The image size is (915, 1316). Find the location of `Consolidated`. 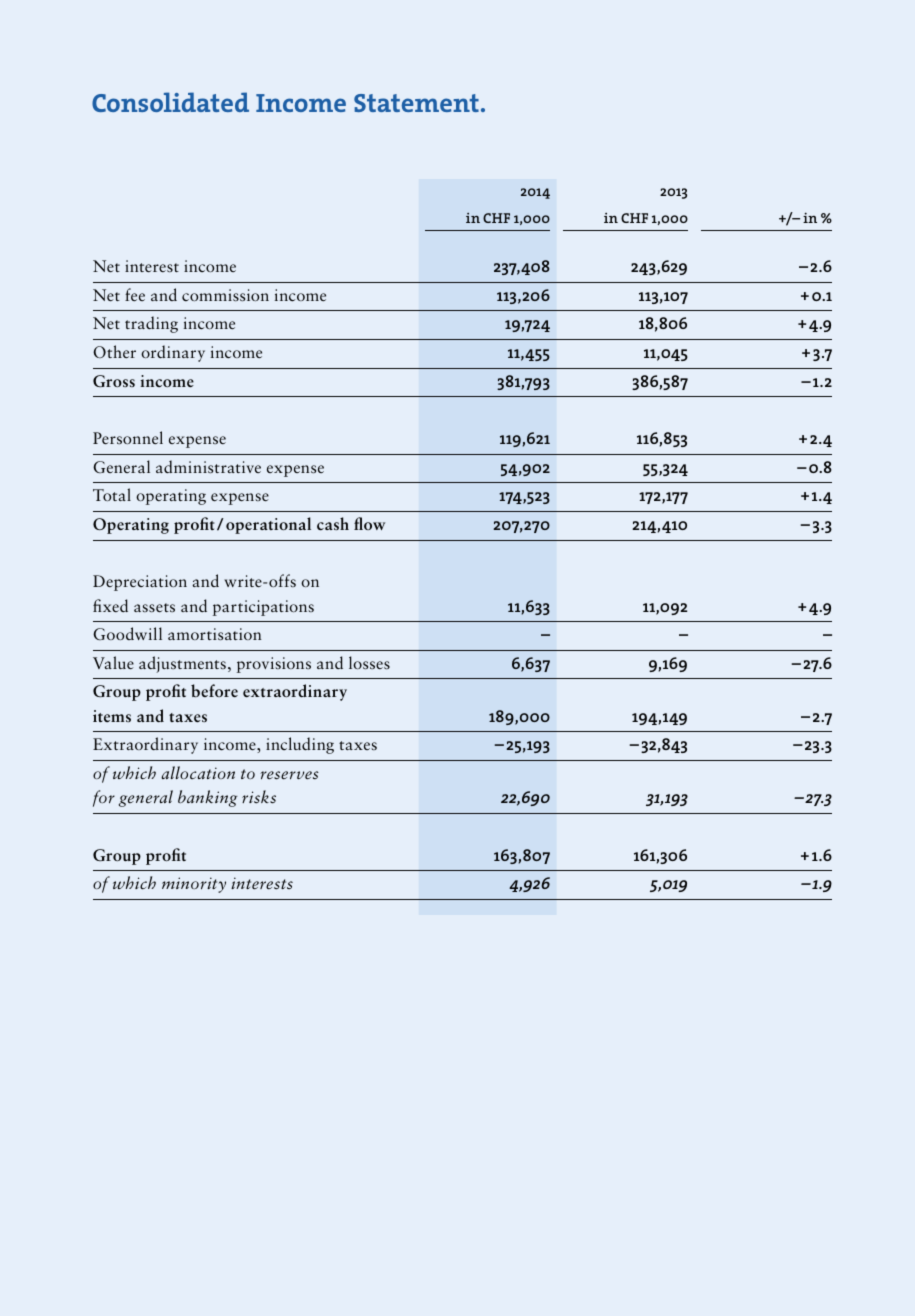

Consolidated is located at coordinates (170, 102).
